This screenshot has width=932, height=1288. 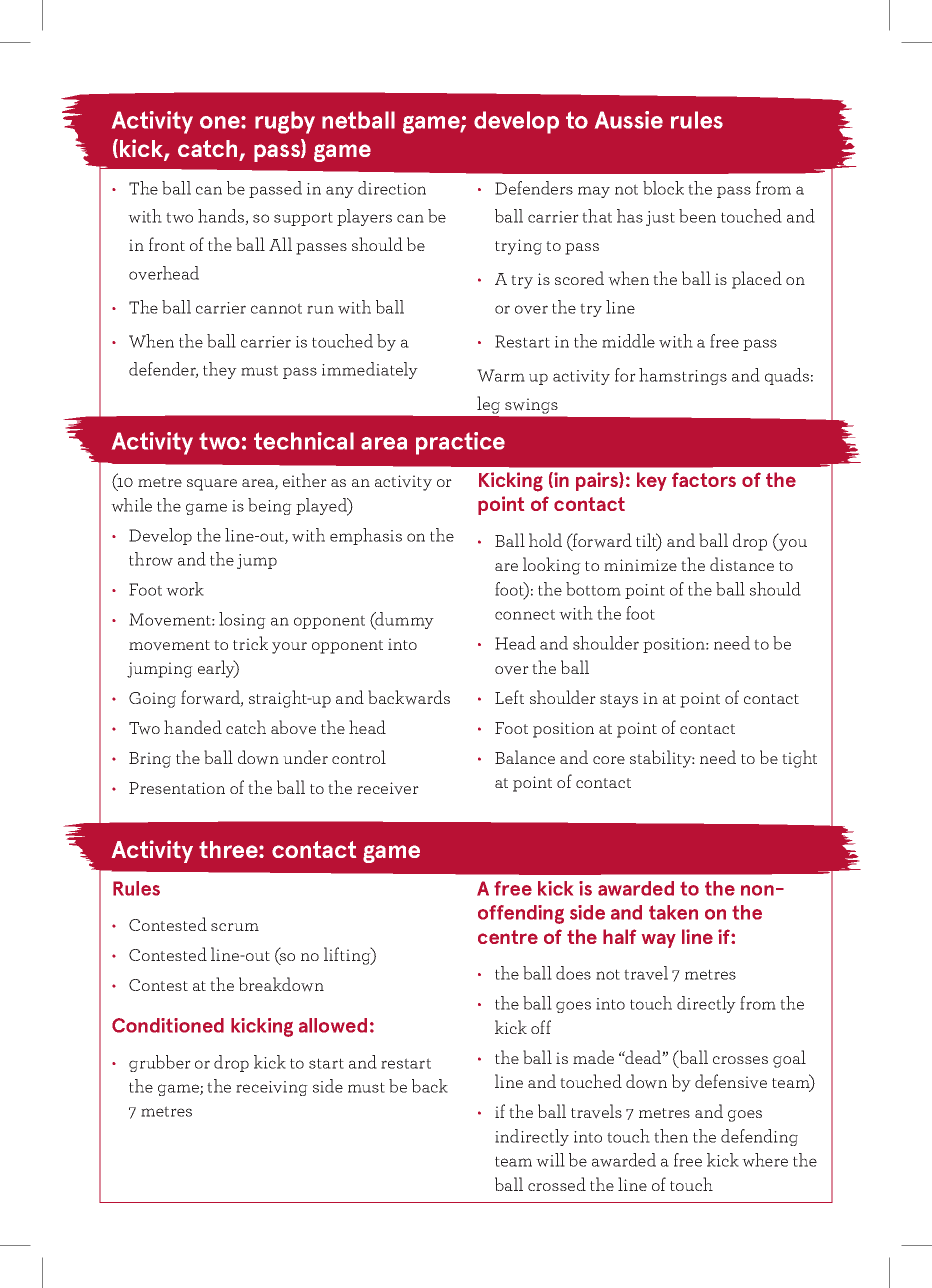 I want to click on direction, so click(x=392, y=188).
